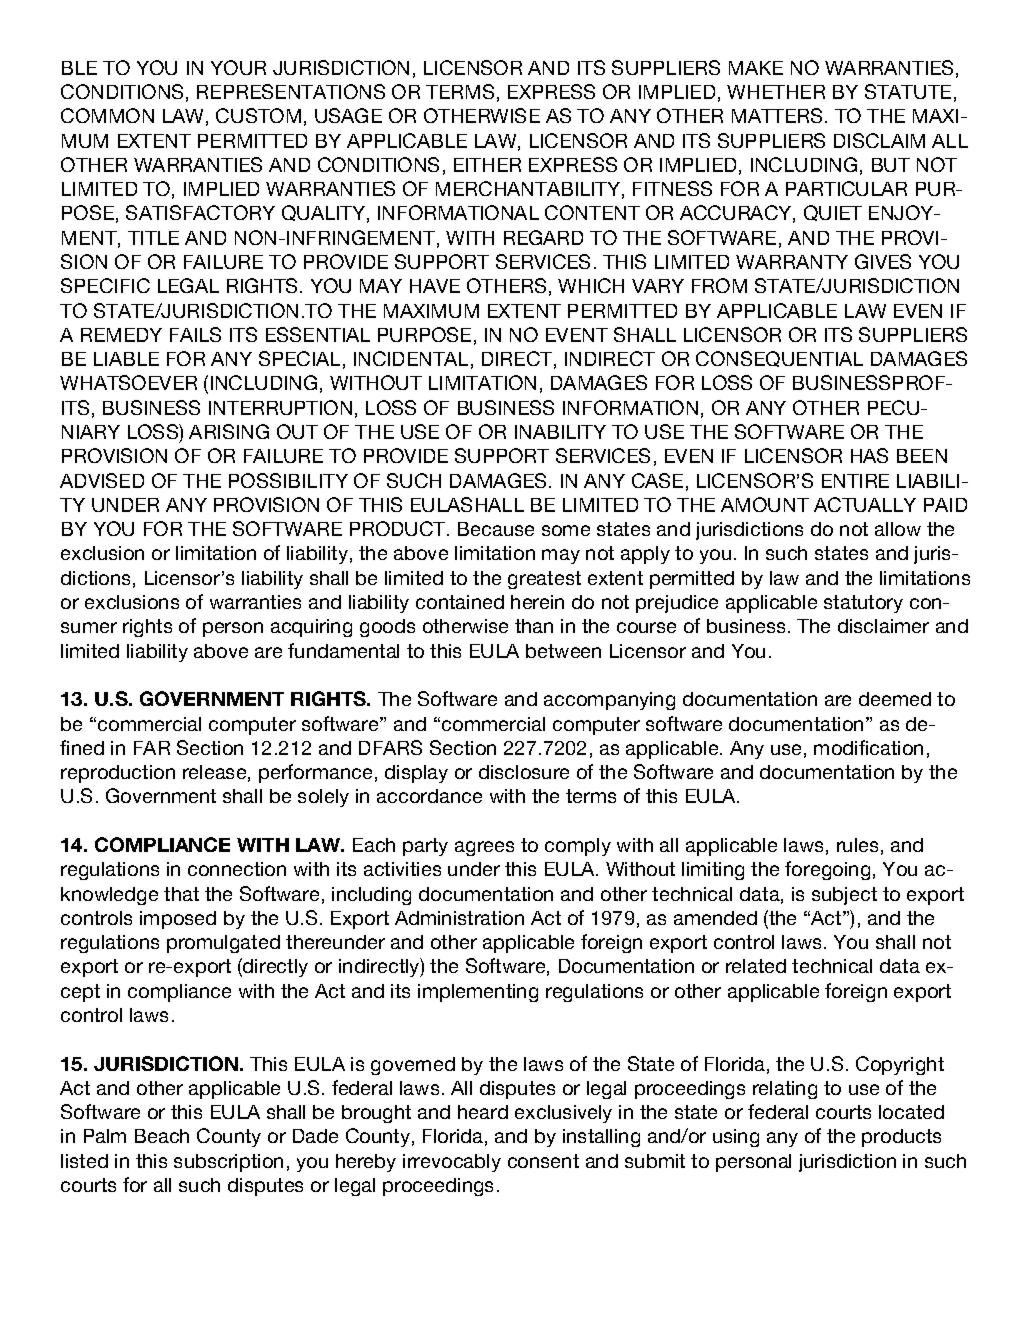  Describe the element at coordinates (315, 773) in the page. I see `performance` at that location.
